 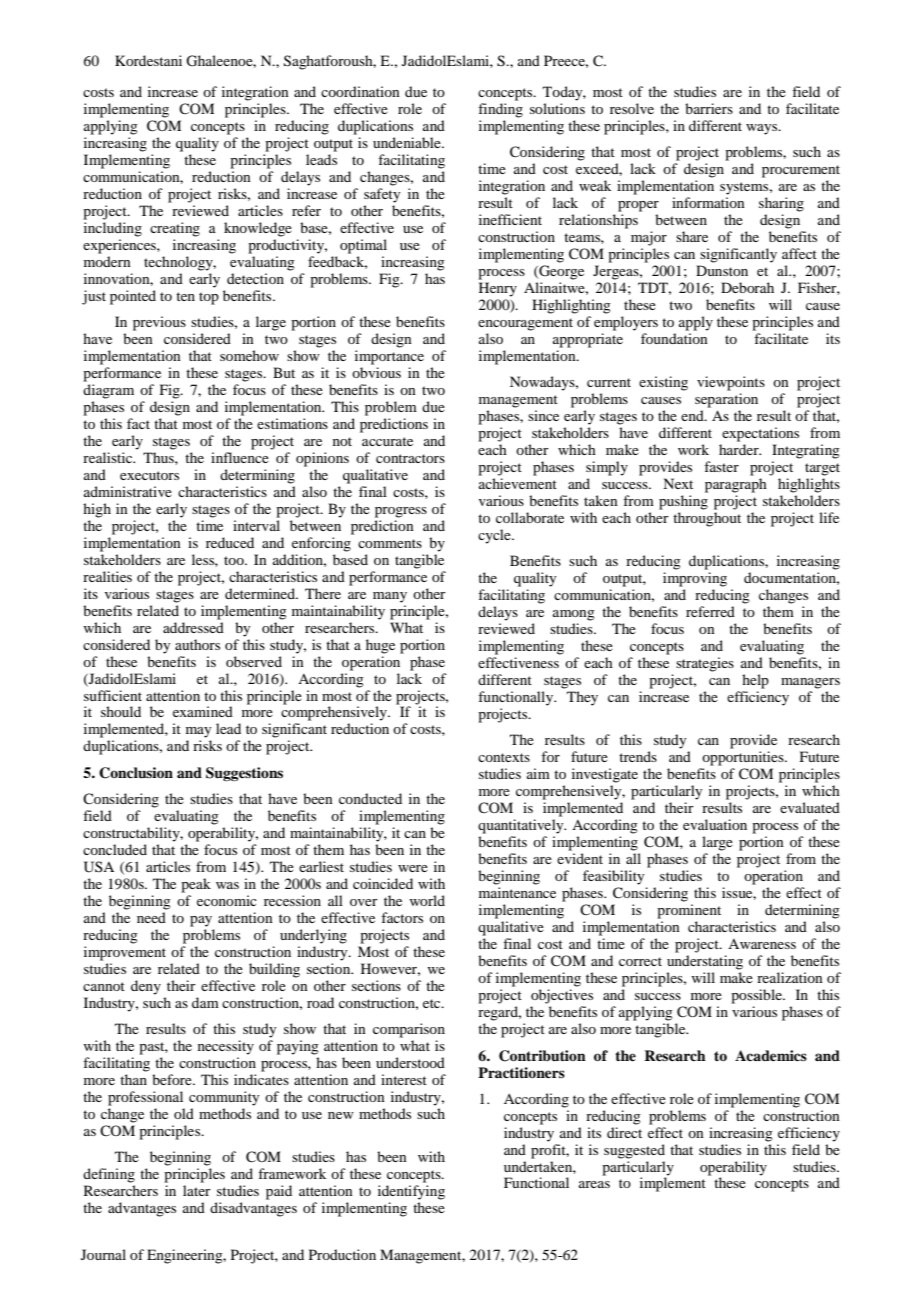 I want to click on help, so click(x=755, y=681).
